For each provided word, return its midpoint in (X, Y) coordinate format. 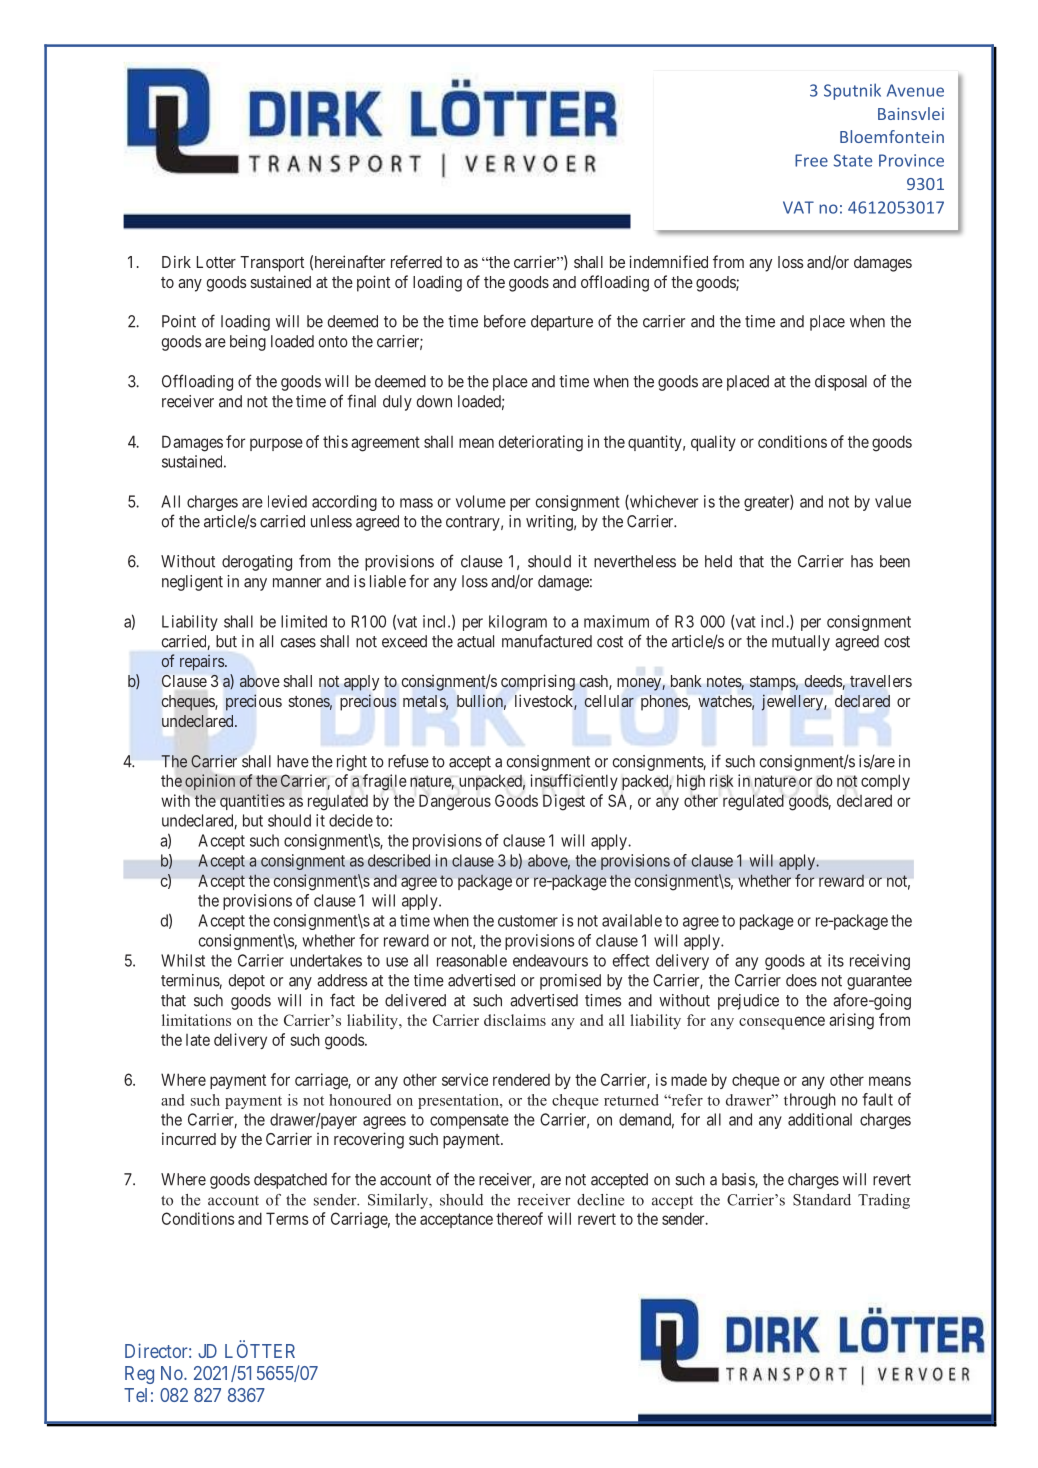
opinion (210, 782)
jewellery (793, 702)
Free (811, 160)
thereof (519, 1218)
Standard (822, 1200)
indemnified (668, 261)
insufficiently (574, 782)
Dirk (176, 261)
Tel (135, 1395)
